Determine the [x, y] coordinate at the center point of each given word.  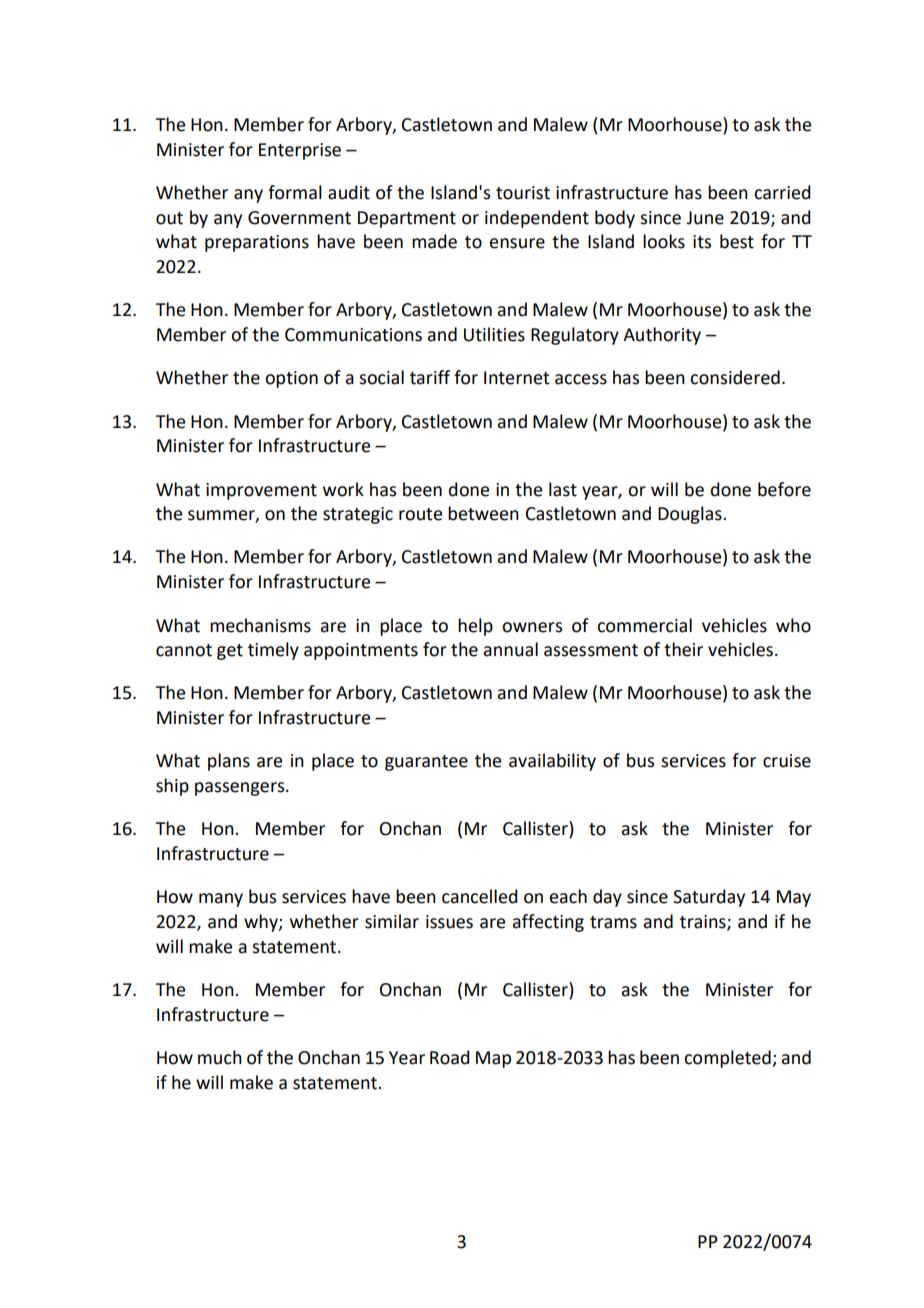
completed [728, 1059]
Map [493, 1059]
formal [295, 192]
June [705, 218]
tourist [523, 193]
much [220, 1057]
